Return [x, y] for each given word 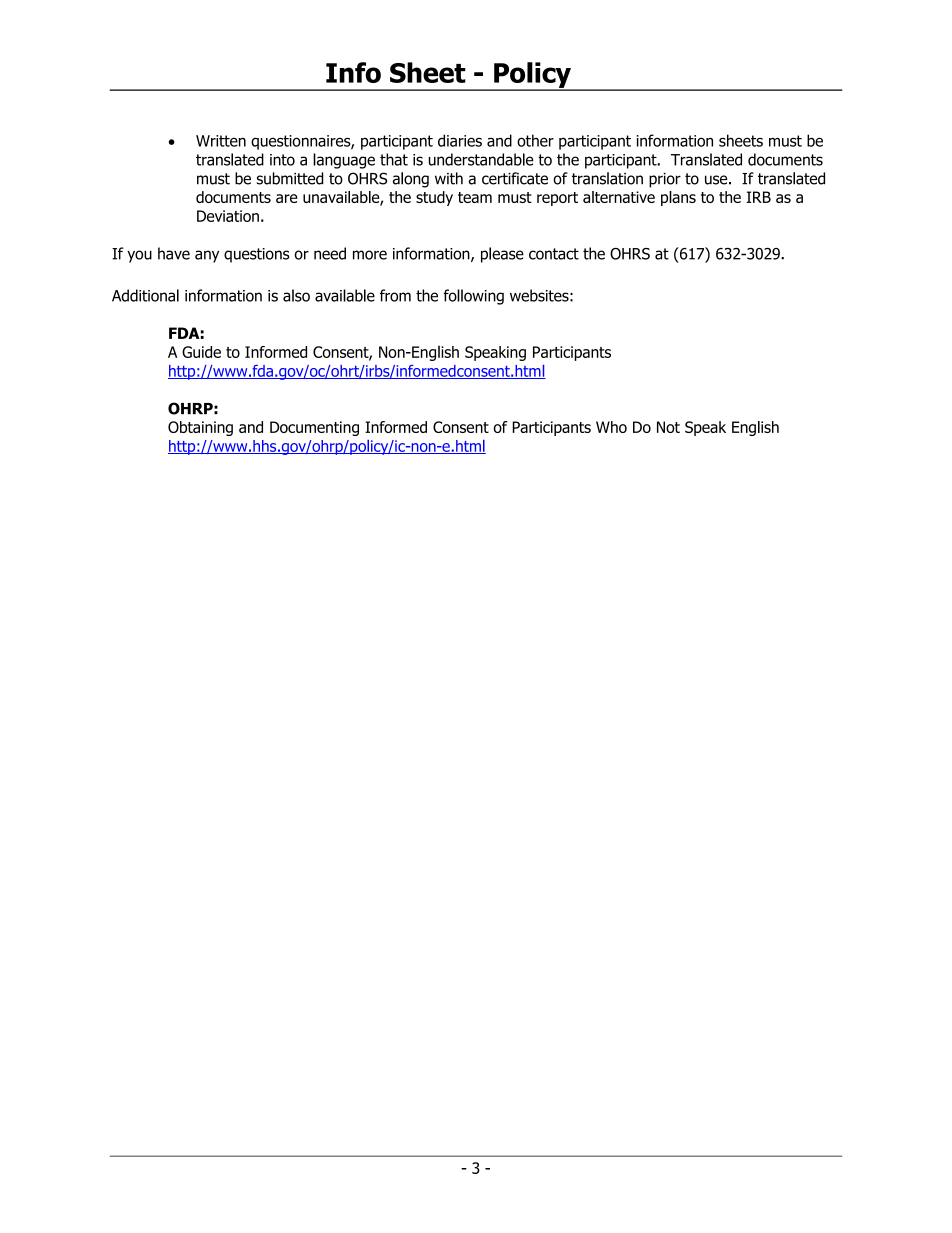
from [395, 295]
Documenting [314, 428]
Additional [145, 295]
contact [554, 254]
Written [221, 141]
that [394, 159]
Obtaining [200, 428]
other [535, 140]
